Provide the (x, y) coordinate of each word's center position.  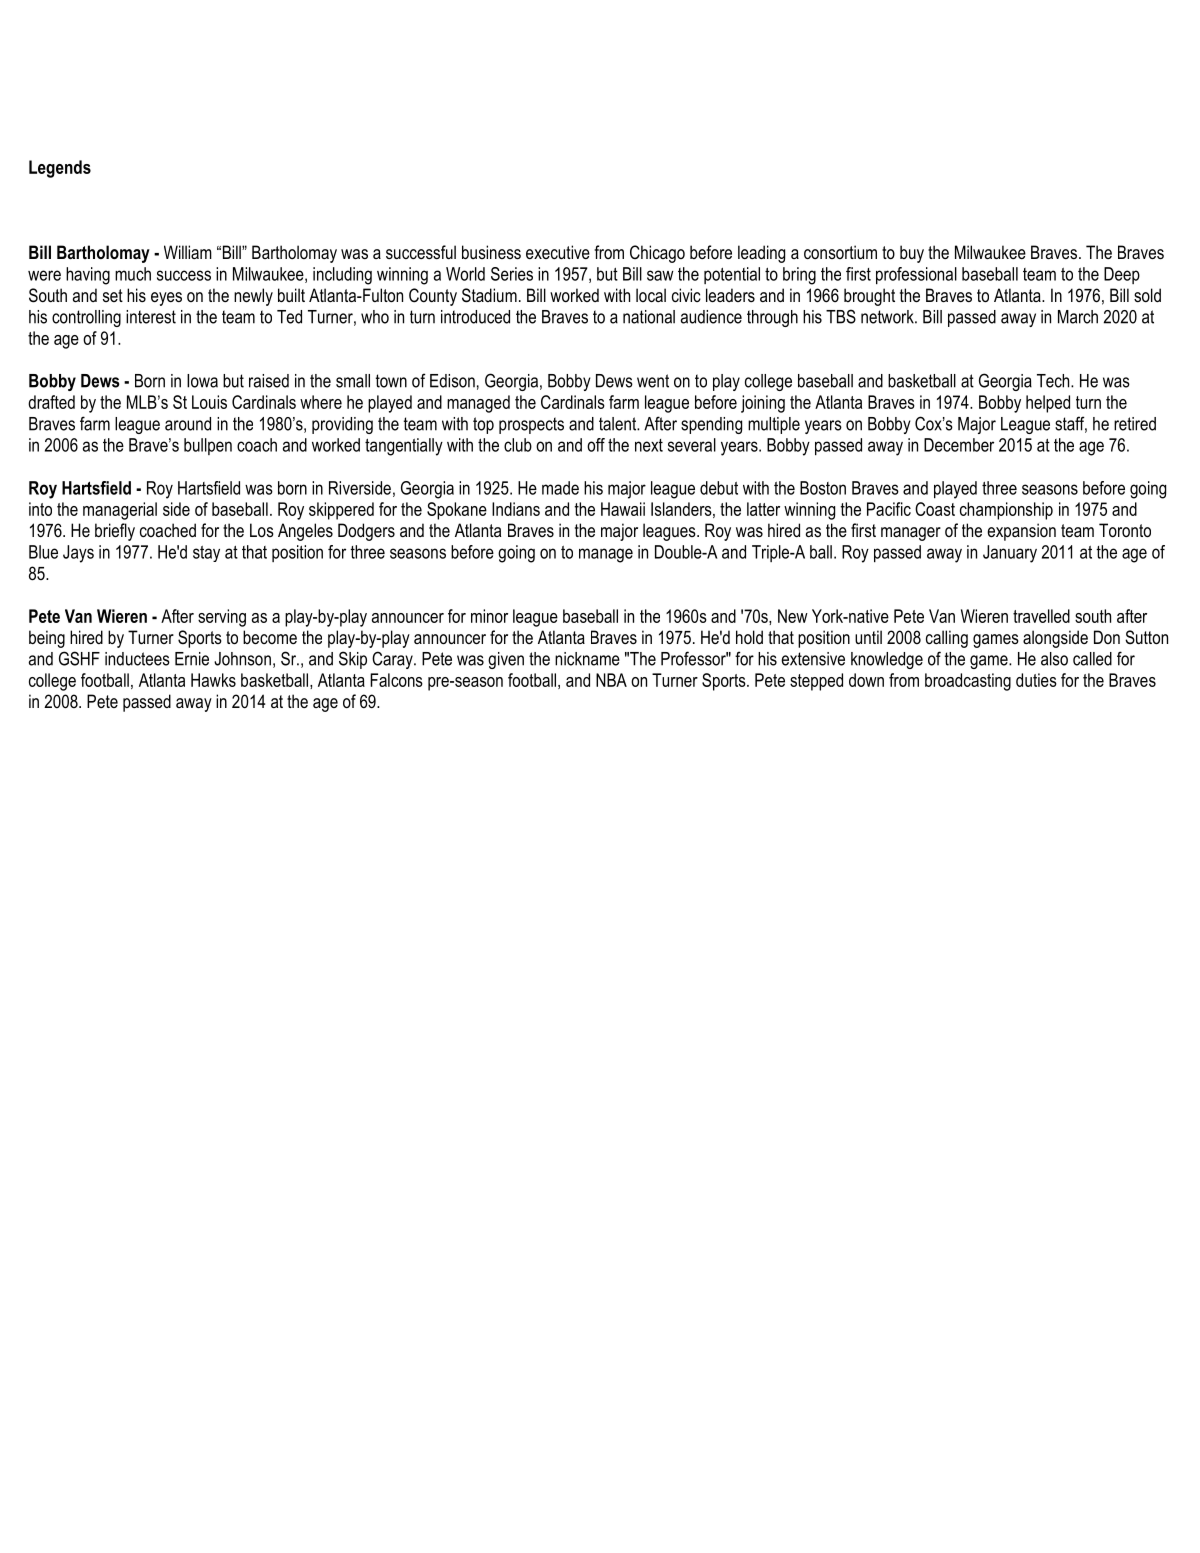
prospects (531, 425)
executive (558, 252)
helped (1048, 404)
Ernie (192, 659)
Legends (60, 169)
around (188, 424)
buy (912, 254)
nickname (587, 659)
